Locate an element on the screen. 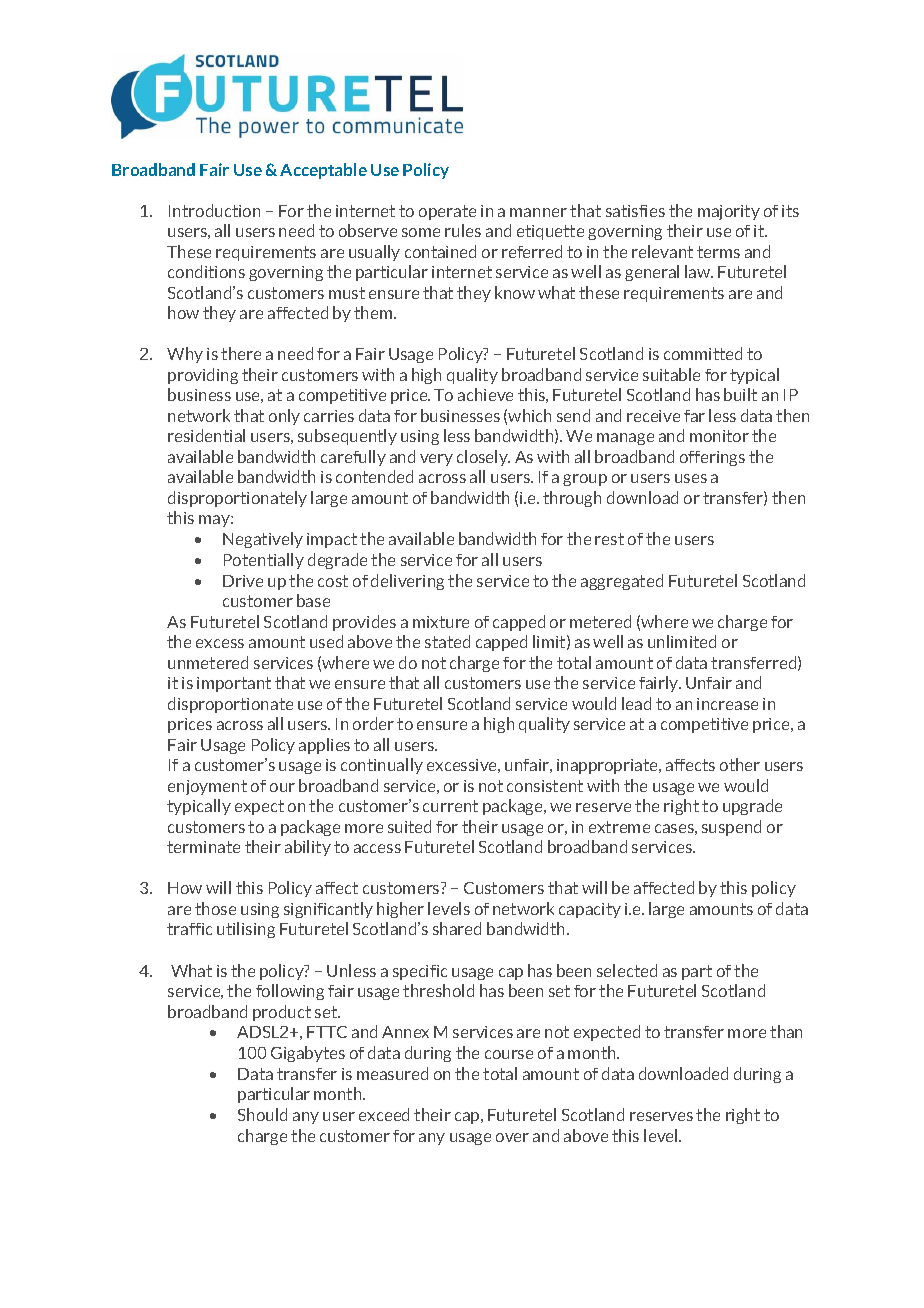  operate is located at coordinates (447, 212).
